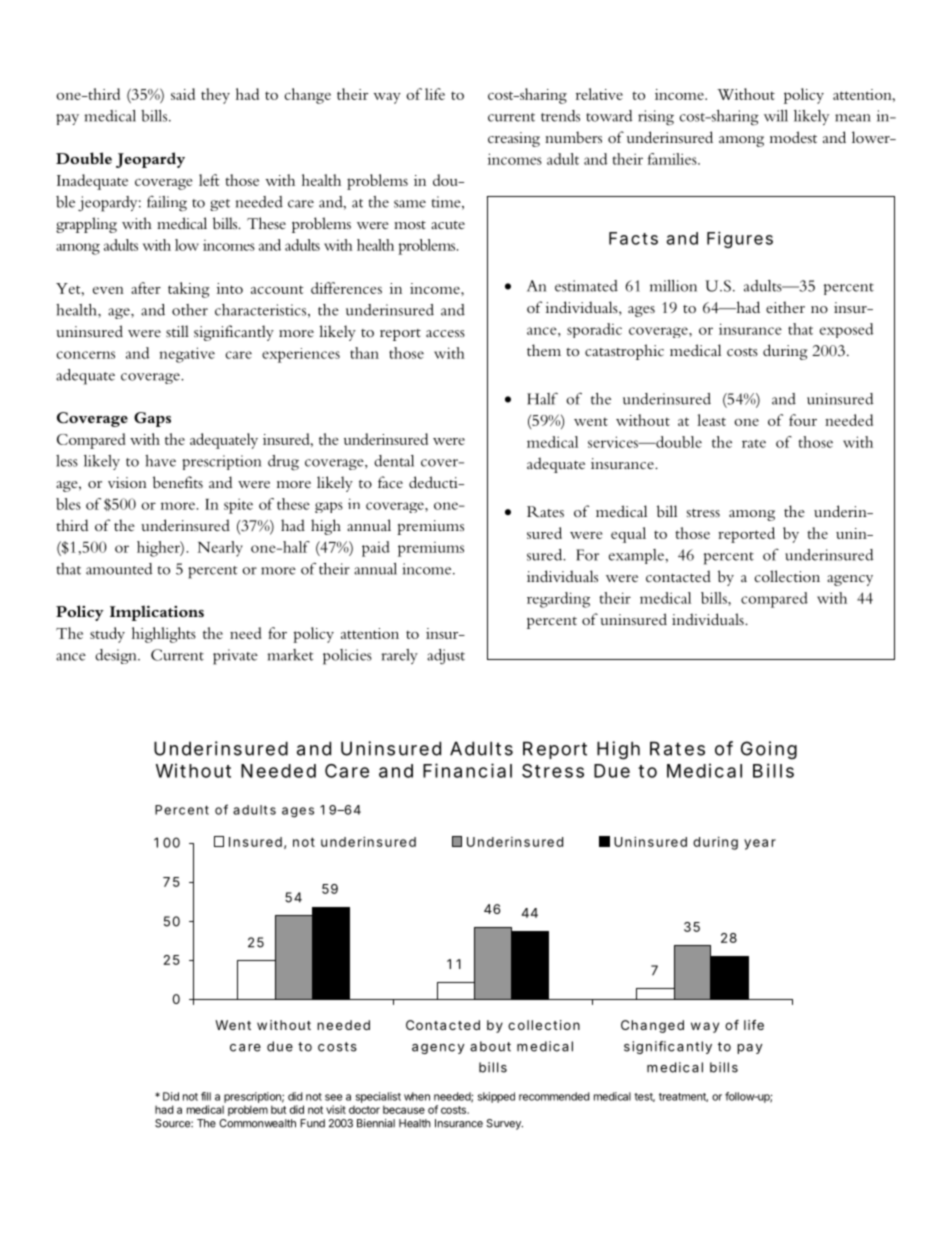 The image size is (952, 1233). What do you see at coordinates (206, 1096) in the document?
I see `fill` at bounding box center [206, 1096].
